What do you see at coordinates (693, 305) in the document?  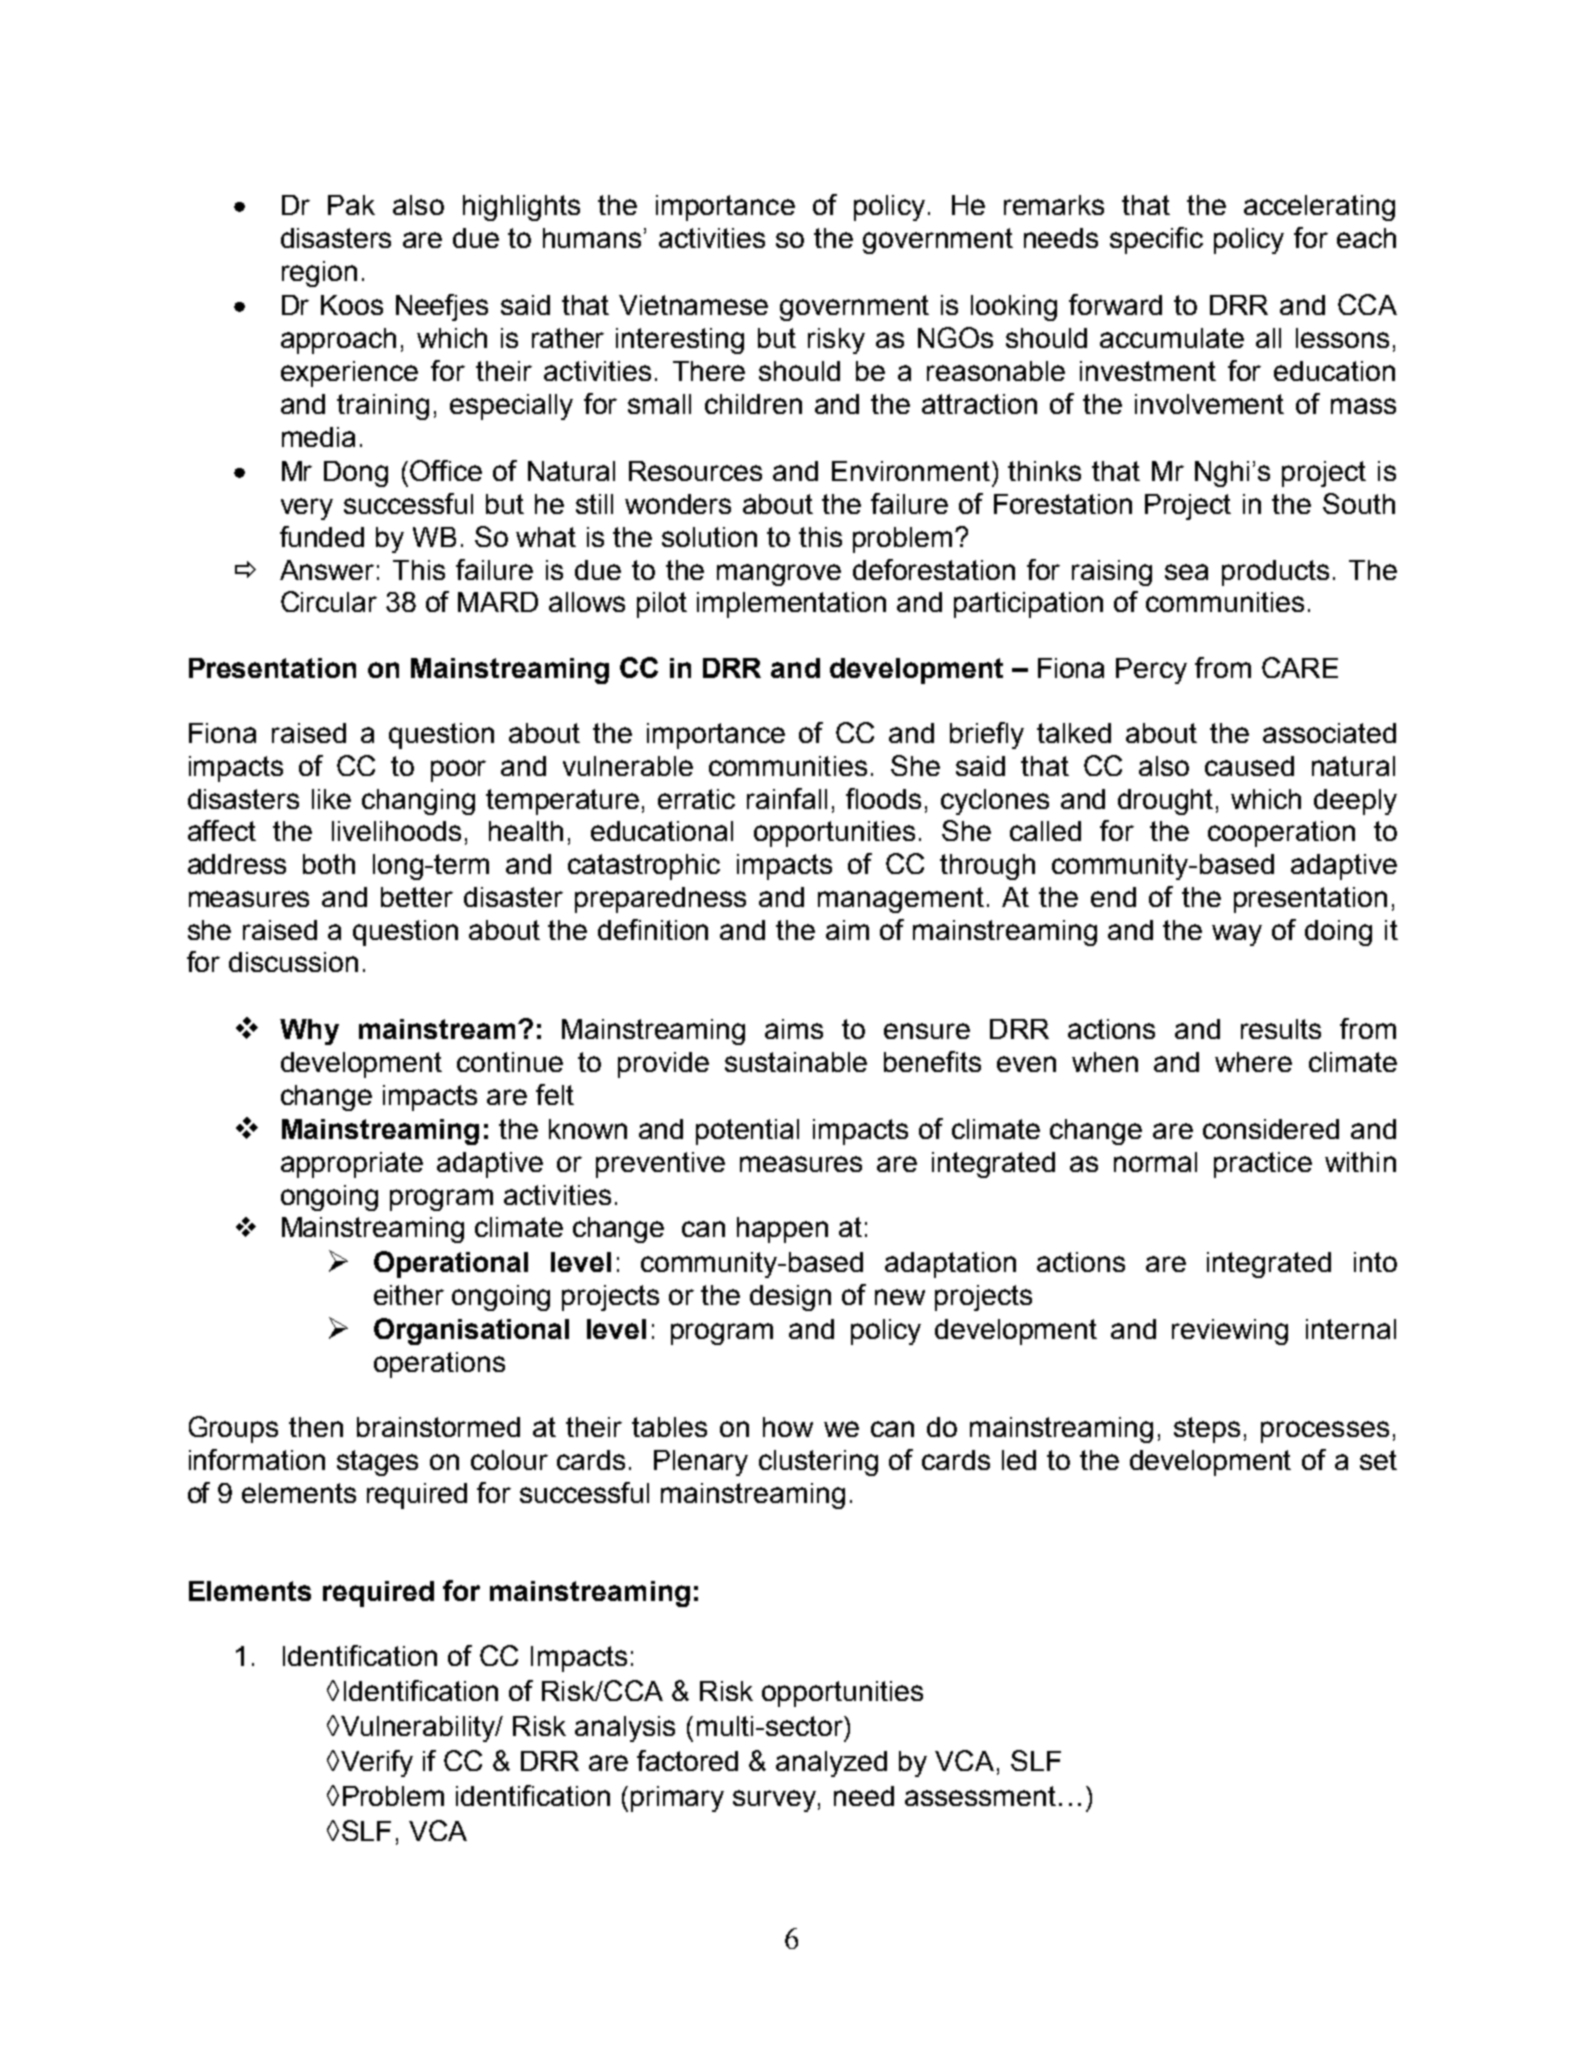 I see `Vietnamese` at bounding box center [693, 305].
